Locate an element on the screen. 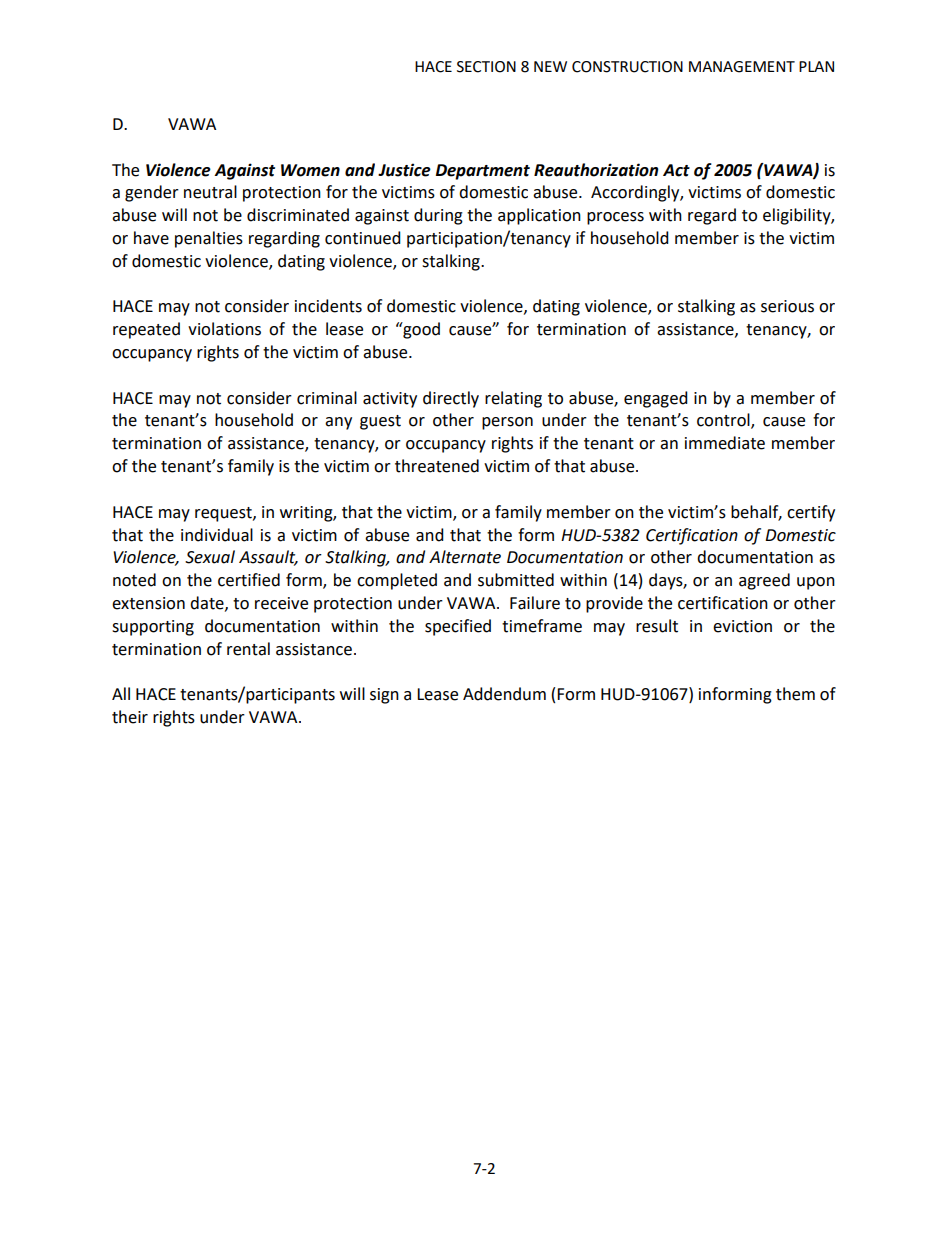 The image size is (952, 1233). All is located at coordinates (121, 693).
